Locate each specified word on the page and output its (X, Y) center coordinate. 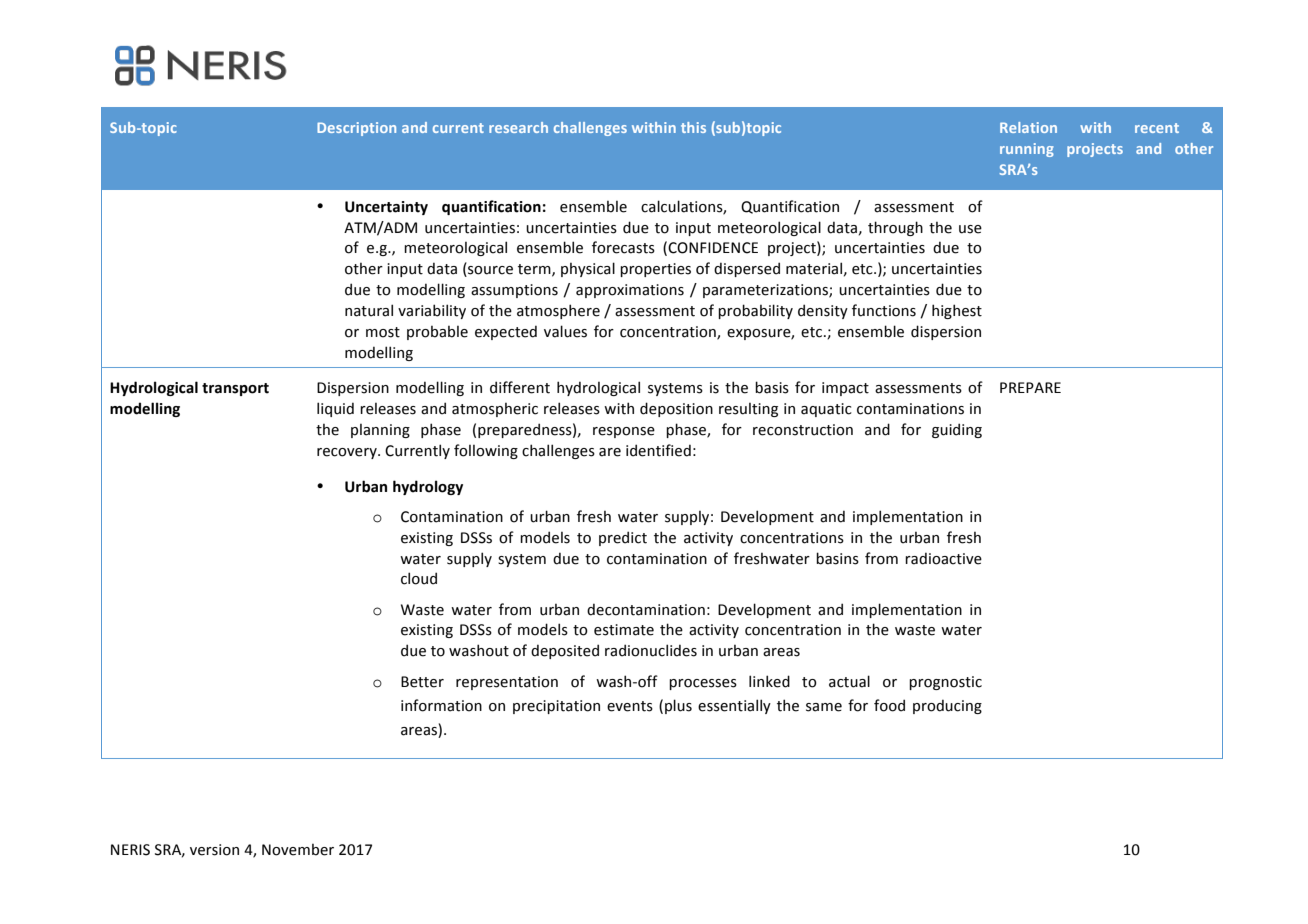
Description (356, 129)
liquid (335, 409)
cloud (419, 578)
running (1027, 150)
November (298, 850)
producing (947, 706)
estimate (624, 630)
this (693, 127)
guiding (957, 430)
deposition (676, 409)
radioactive (943, 558)
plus (678, 706)
